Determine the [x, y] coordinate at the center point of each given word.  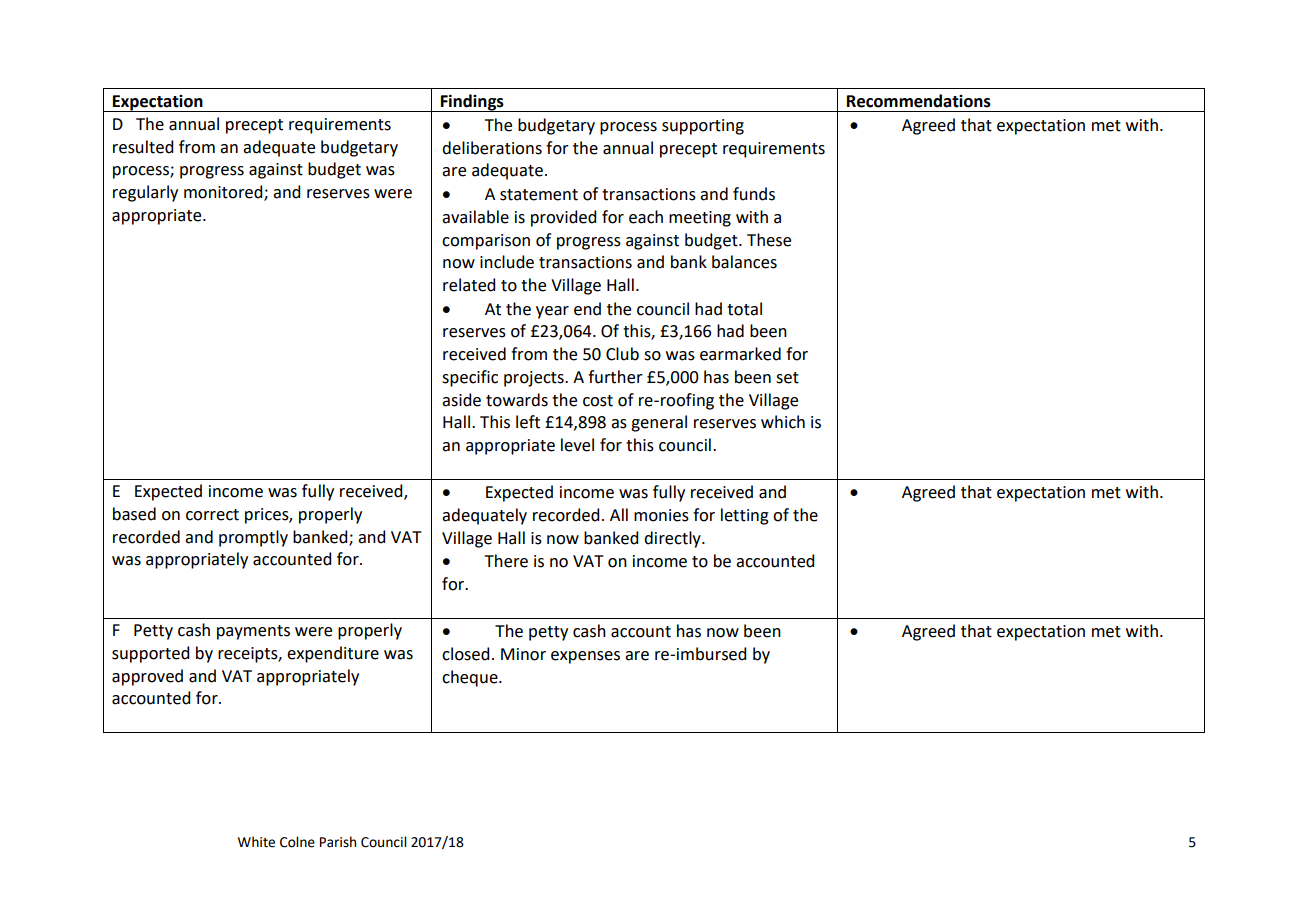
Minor [523, 654]
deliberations [492, 148]
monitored [224, 193]
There [506, 561]
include [507, 262]
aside [461, 400]
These [769, 240]
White [256, 842]
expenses [585, 657]
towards [517, 400]
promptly [253, 538]
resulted [143, 147]
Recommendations [919, 101]
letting [745, 516]
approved [147, 677]
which [783, 422]
